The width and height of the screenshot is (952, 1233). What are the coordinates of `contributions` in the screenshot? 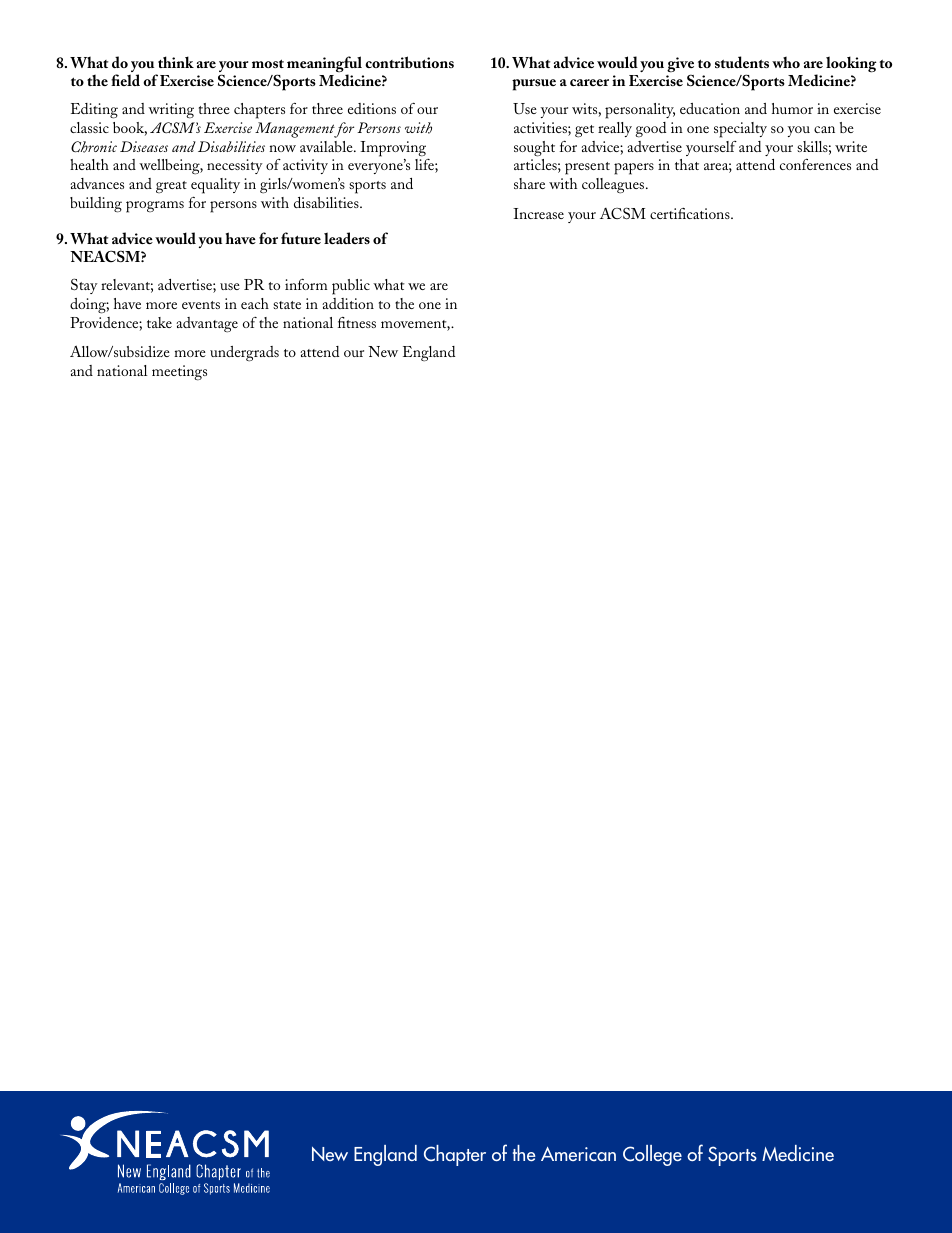 It's located at (409, 62).
